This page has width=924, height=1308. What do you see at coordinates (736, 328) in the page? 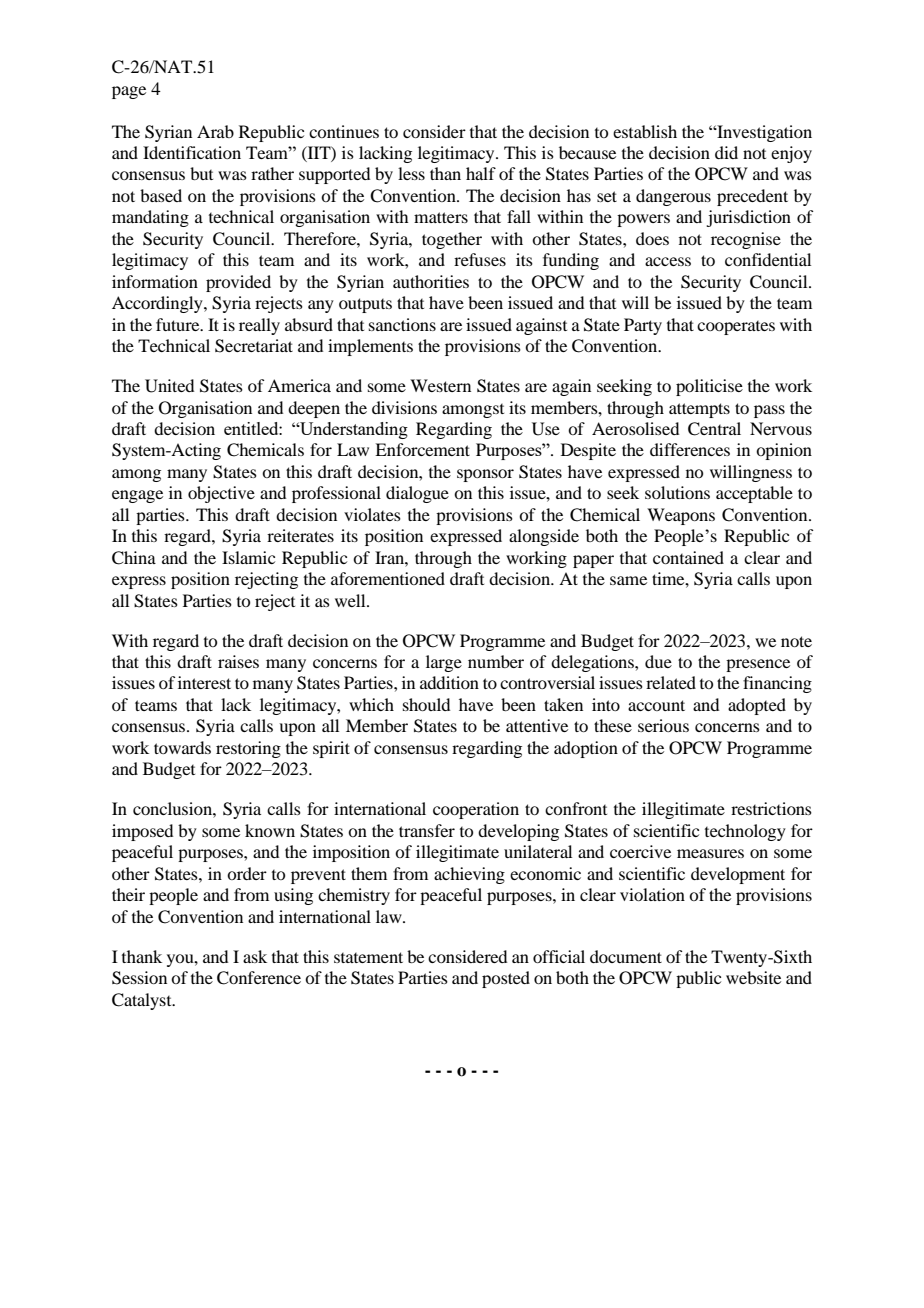
I see `cooperates` at bounding box center [736, 328].
